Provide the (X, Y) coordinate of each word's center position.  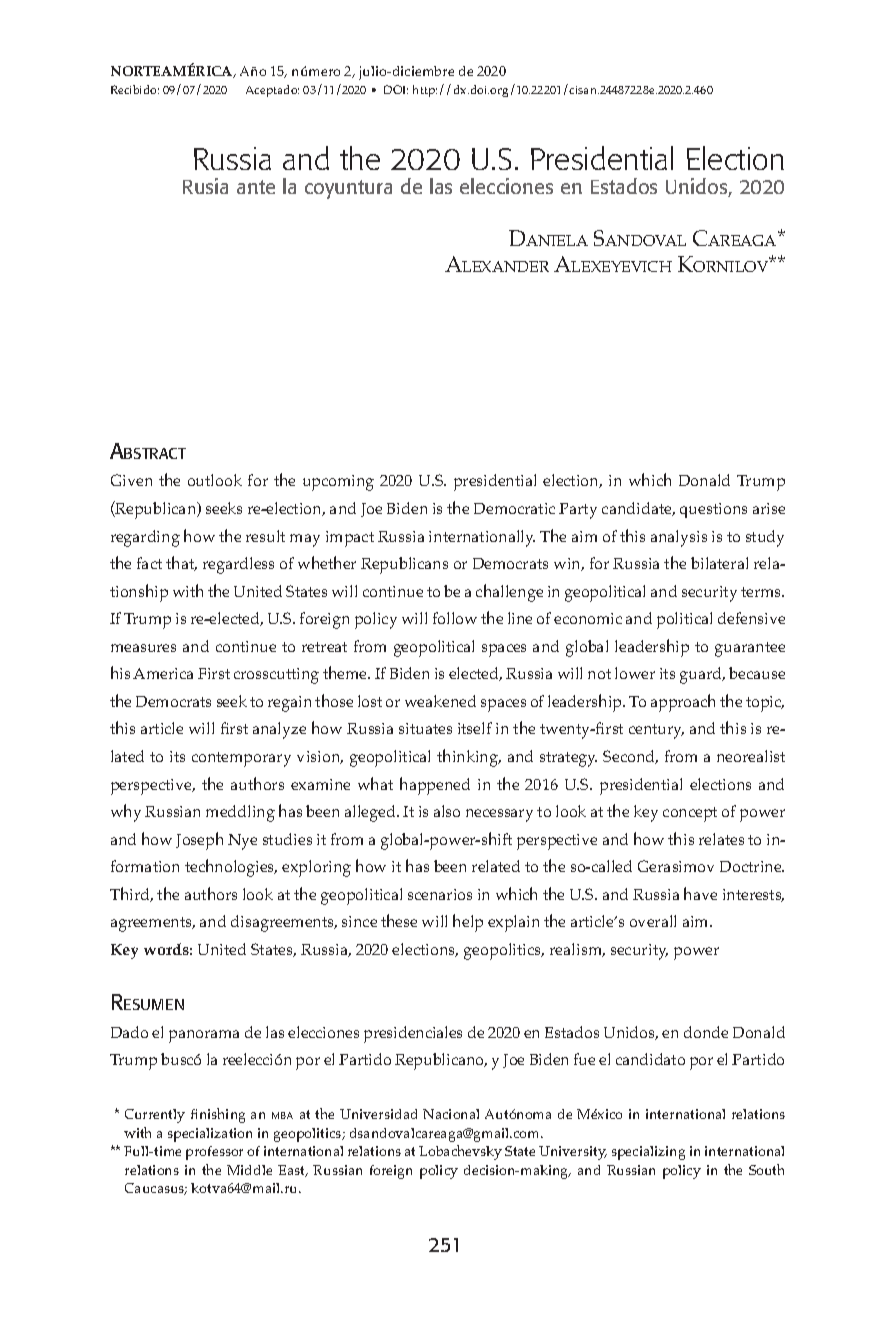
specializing (648, 1153)
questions (713, 510)
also (447, 811)
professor (214, 1153)
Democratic (514, 508)
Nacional (451, 1114)
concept (690, 814)
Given (131, 480)
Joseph (199, 841)
